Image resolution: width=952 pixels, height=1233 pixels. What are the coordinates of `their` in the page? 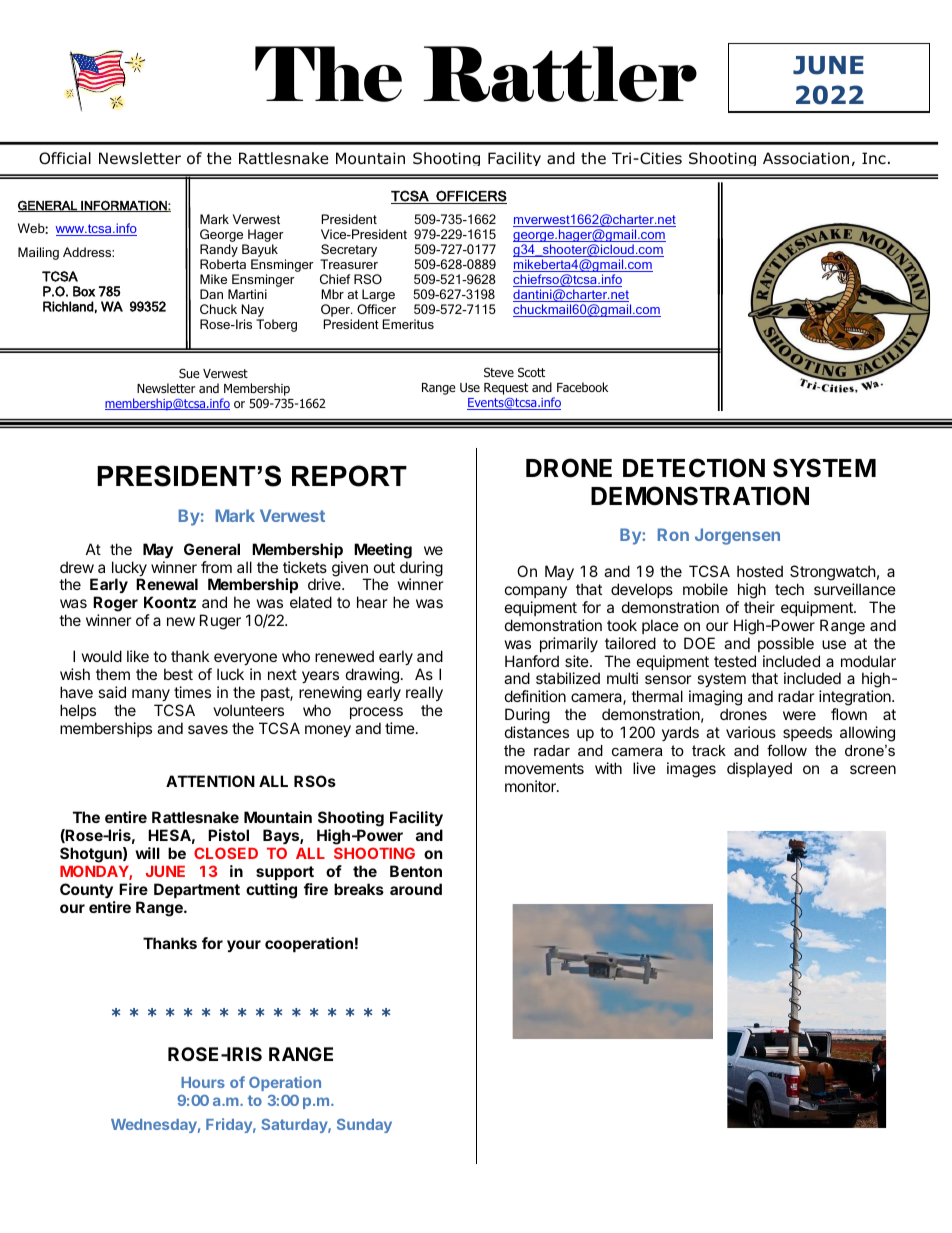 It's located at (759, 607).
